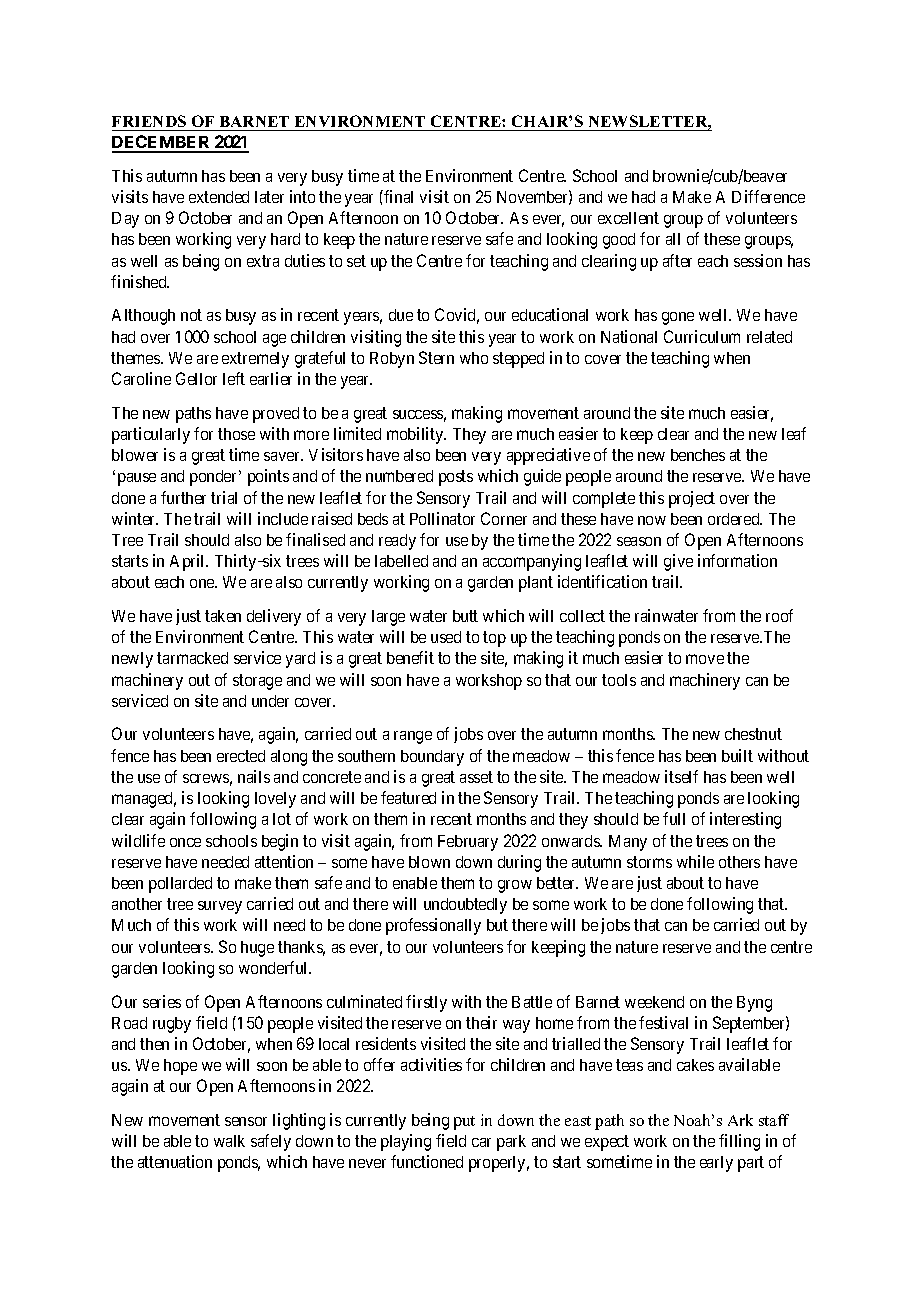 Image resolution: width=924 pixels, height=1308 pixels. I want to click on roof, so click(779, 615).
